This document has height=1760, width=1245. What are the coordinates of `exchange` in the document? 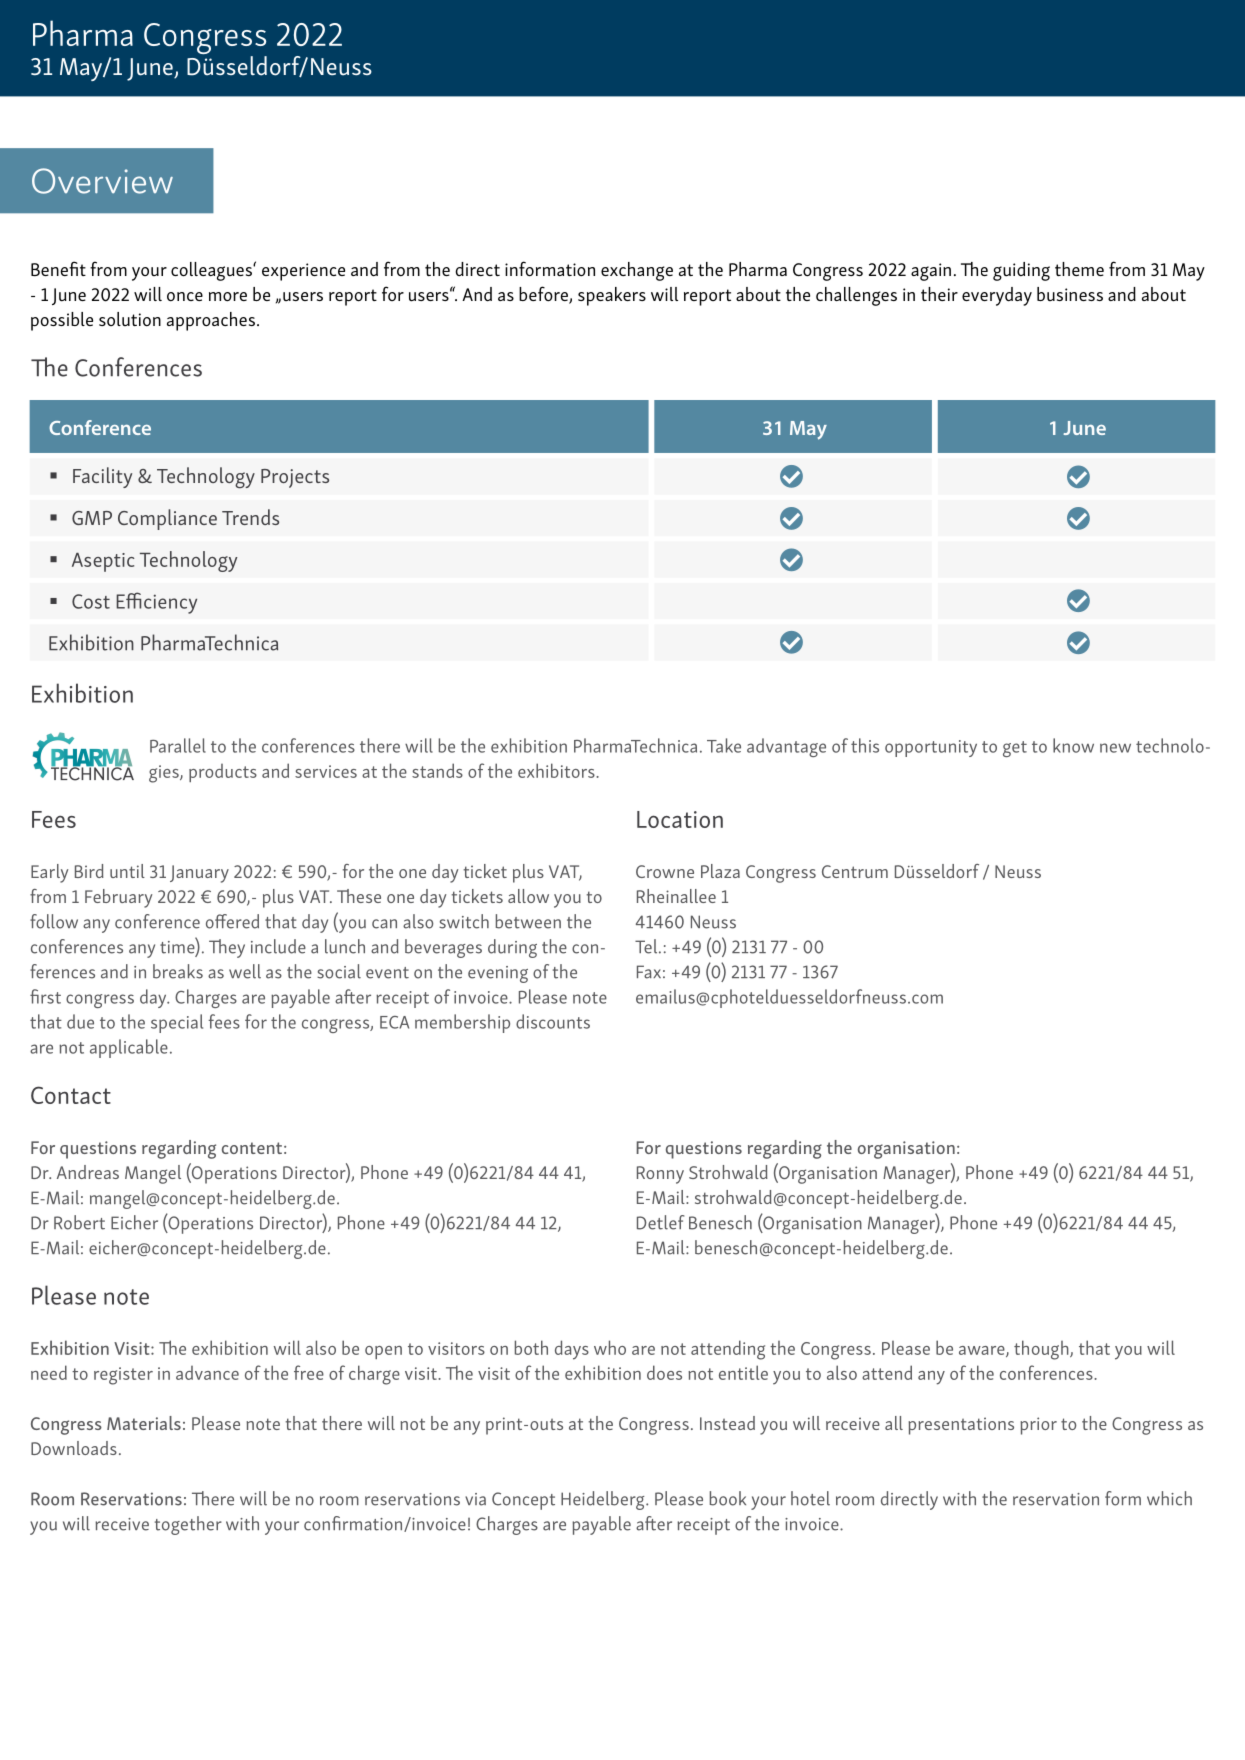 It's located at (637, 271).
